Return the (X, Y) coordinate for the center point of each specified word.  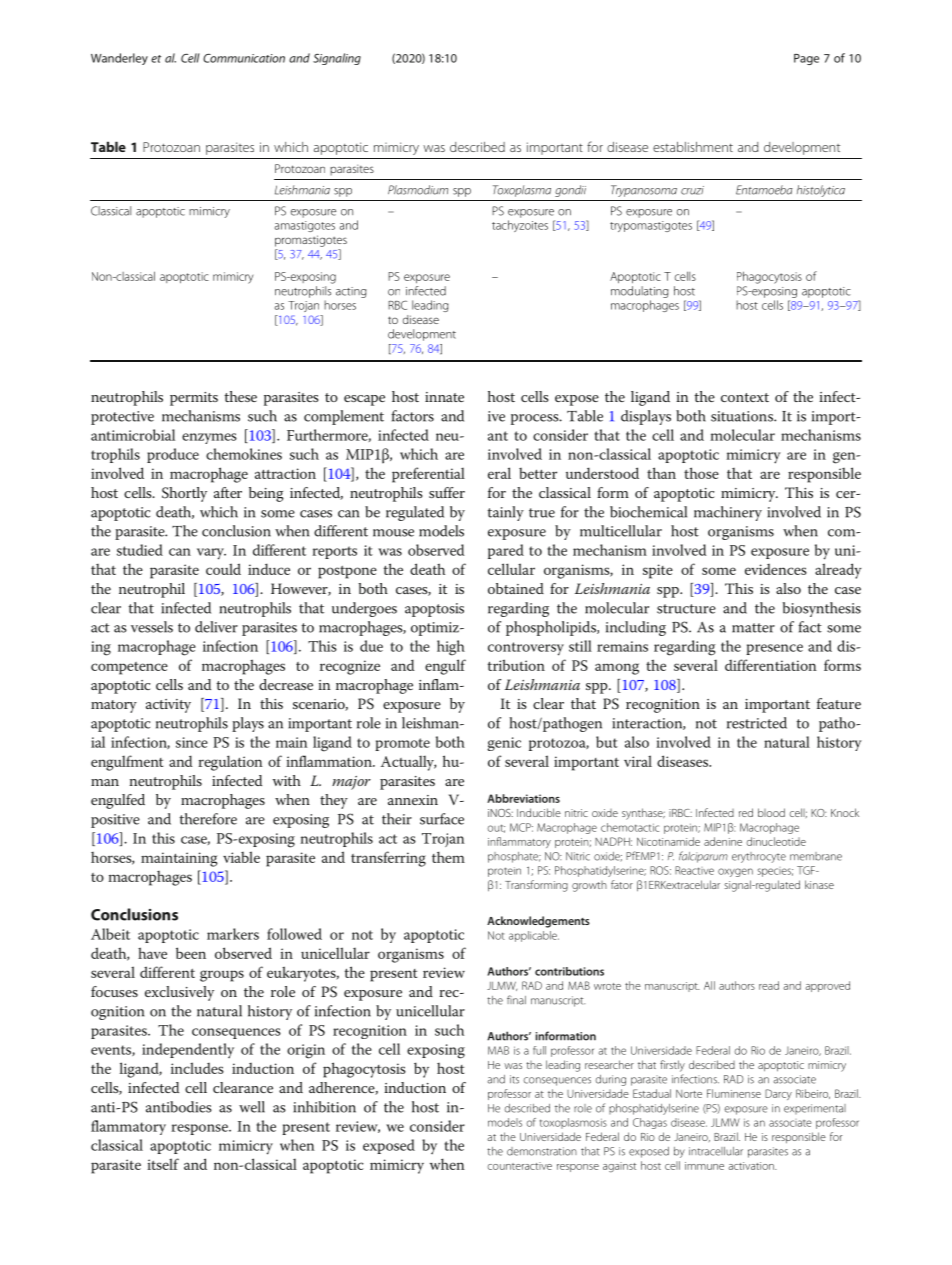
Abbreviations (523, 798)
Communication (244, 58)
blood (771, 812)
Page (806, 59)
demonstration (542, 1151)
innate (444, 397)
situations (743, 416)
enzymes (209, 438)
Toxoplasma (522, 191)
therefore (208, 819)
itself (163, 1164)
